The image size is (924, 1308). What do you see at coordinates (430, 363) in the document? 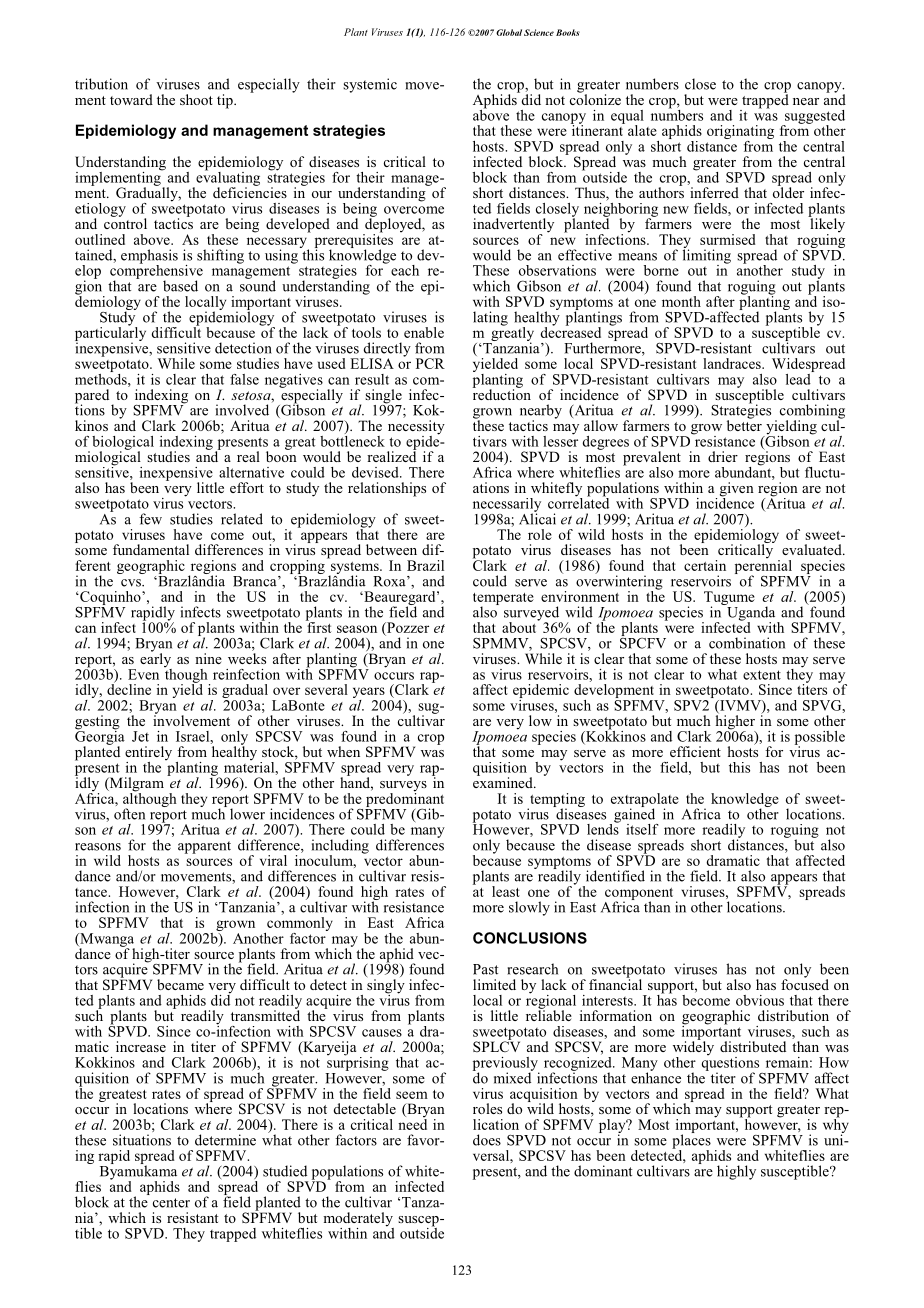
I see `PCR` at bounding box center [430, 363].
